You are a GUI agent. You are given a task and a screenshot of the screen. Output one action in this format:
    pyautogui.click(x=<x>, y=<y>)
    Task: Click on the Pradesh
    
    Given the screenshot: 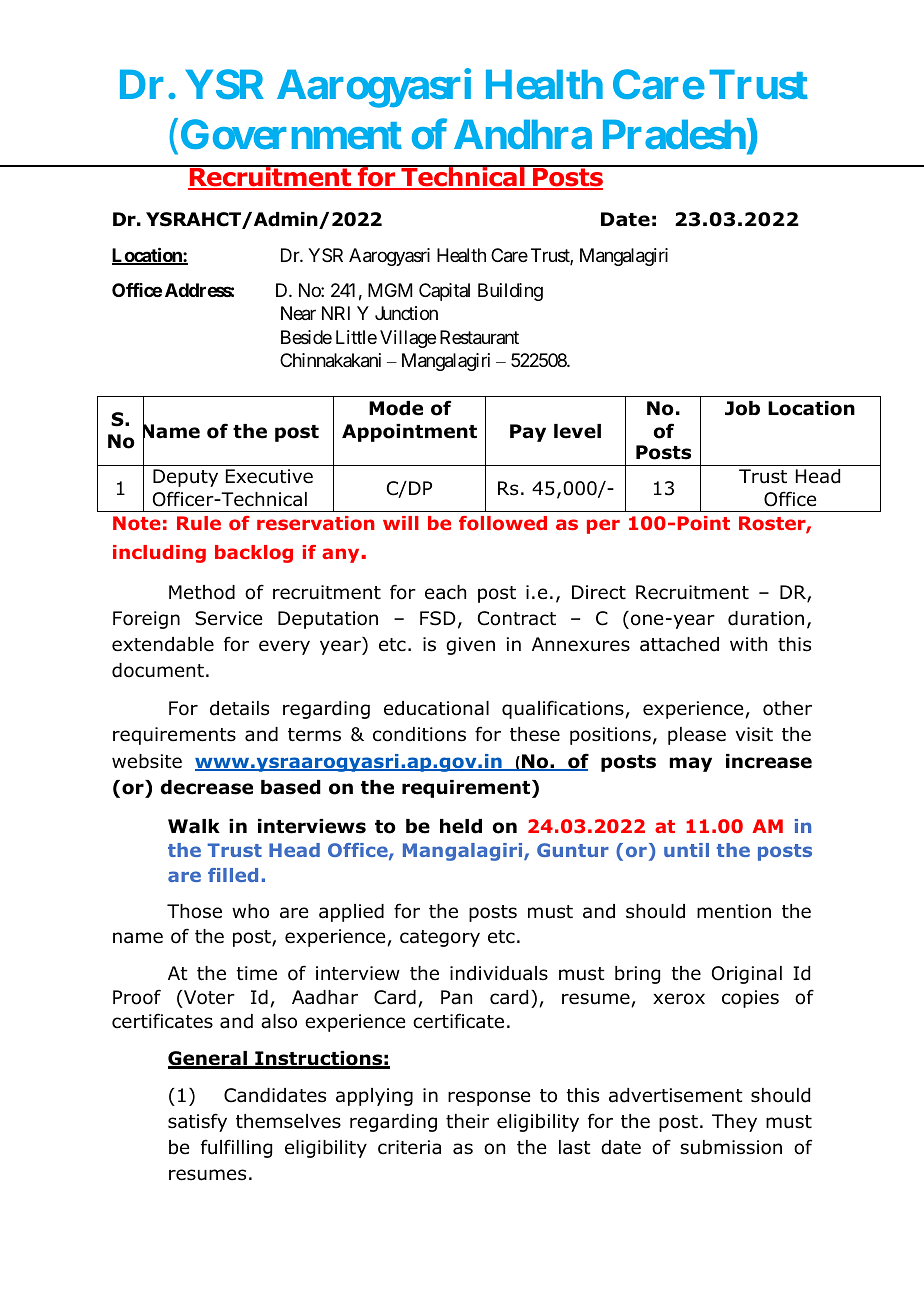 What is the action you would take?
    pyautogui.click(x=674, y=134)
